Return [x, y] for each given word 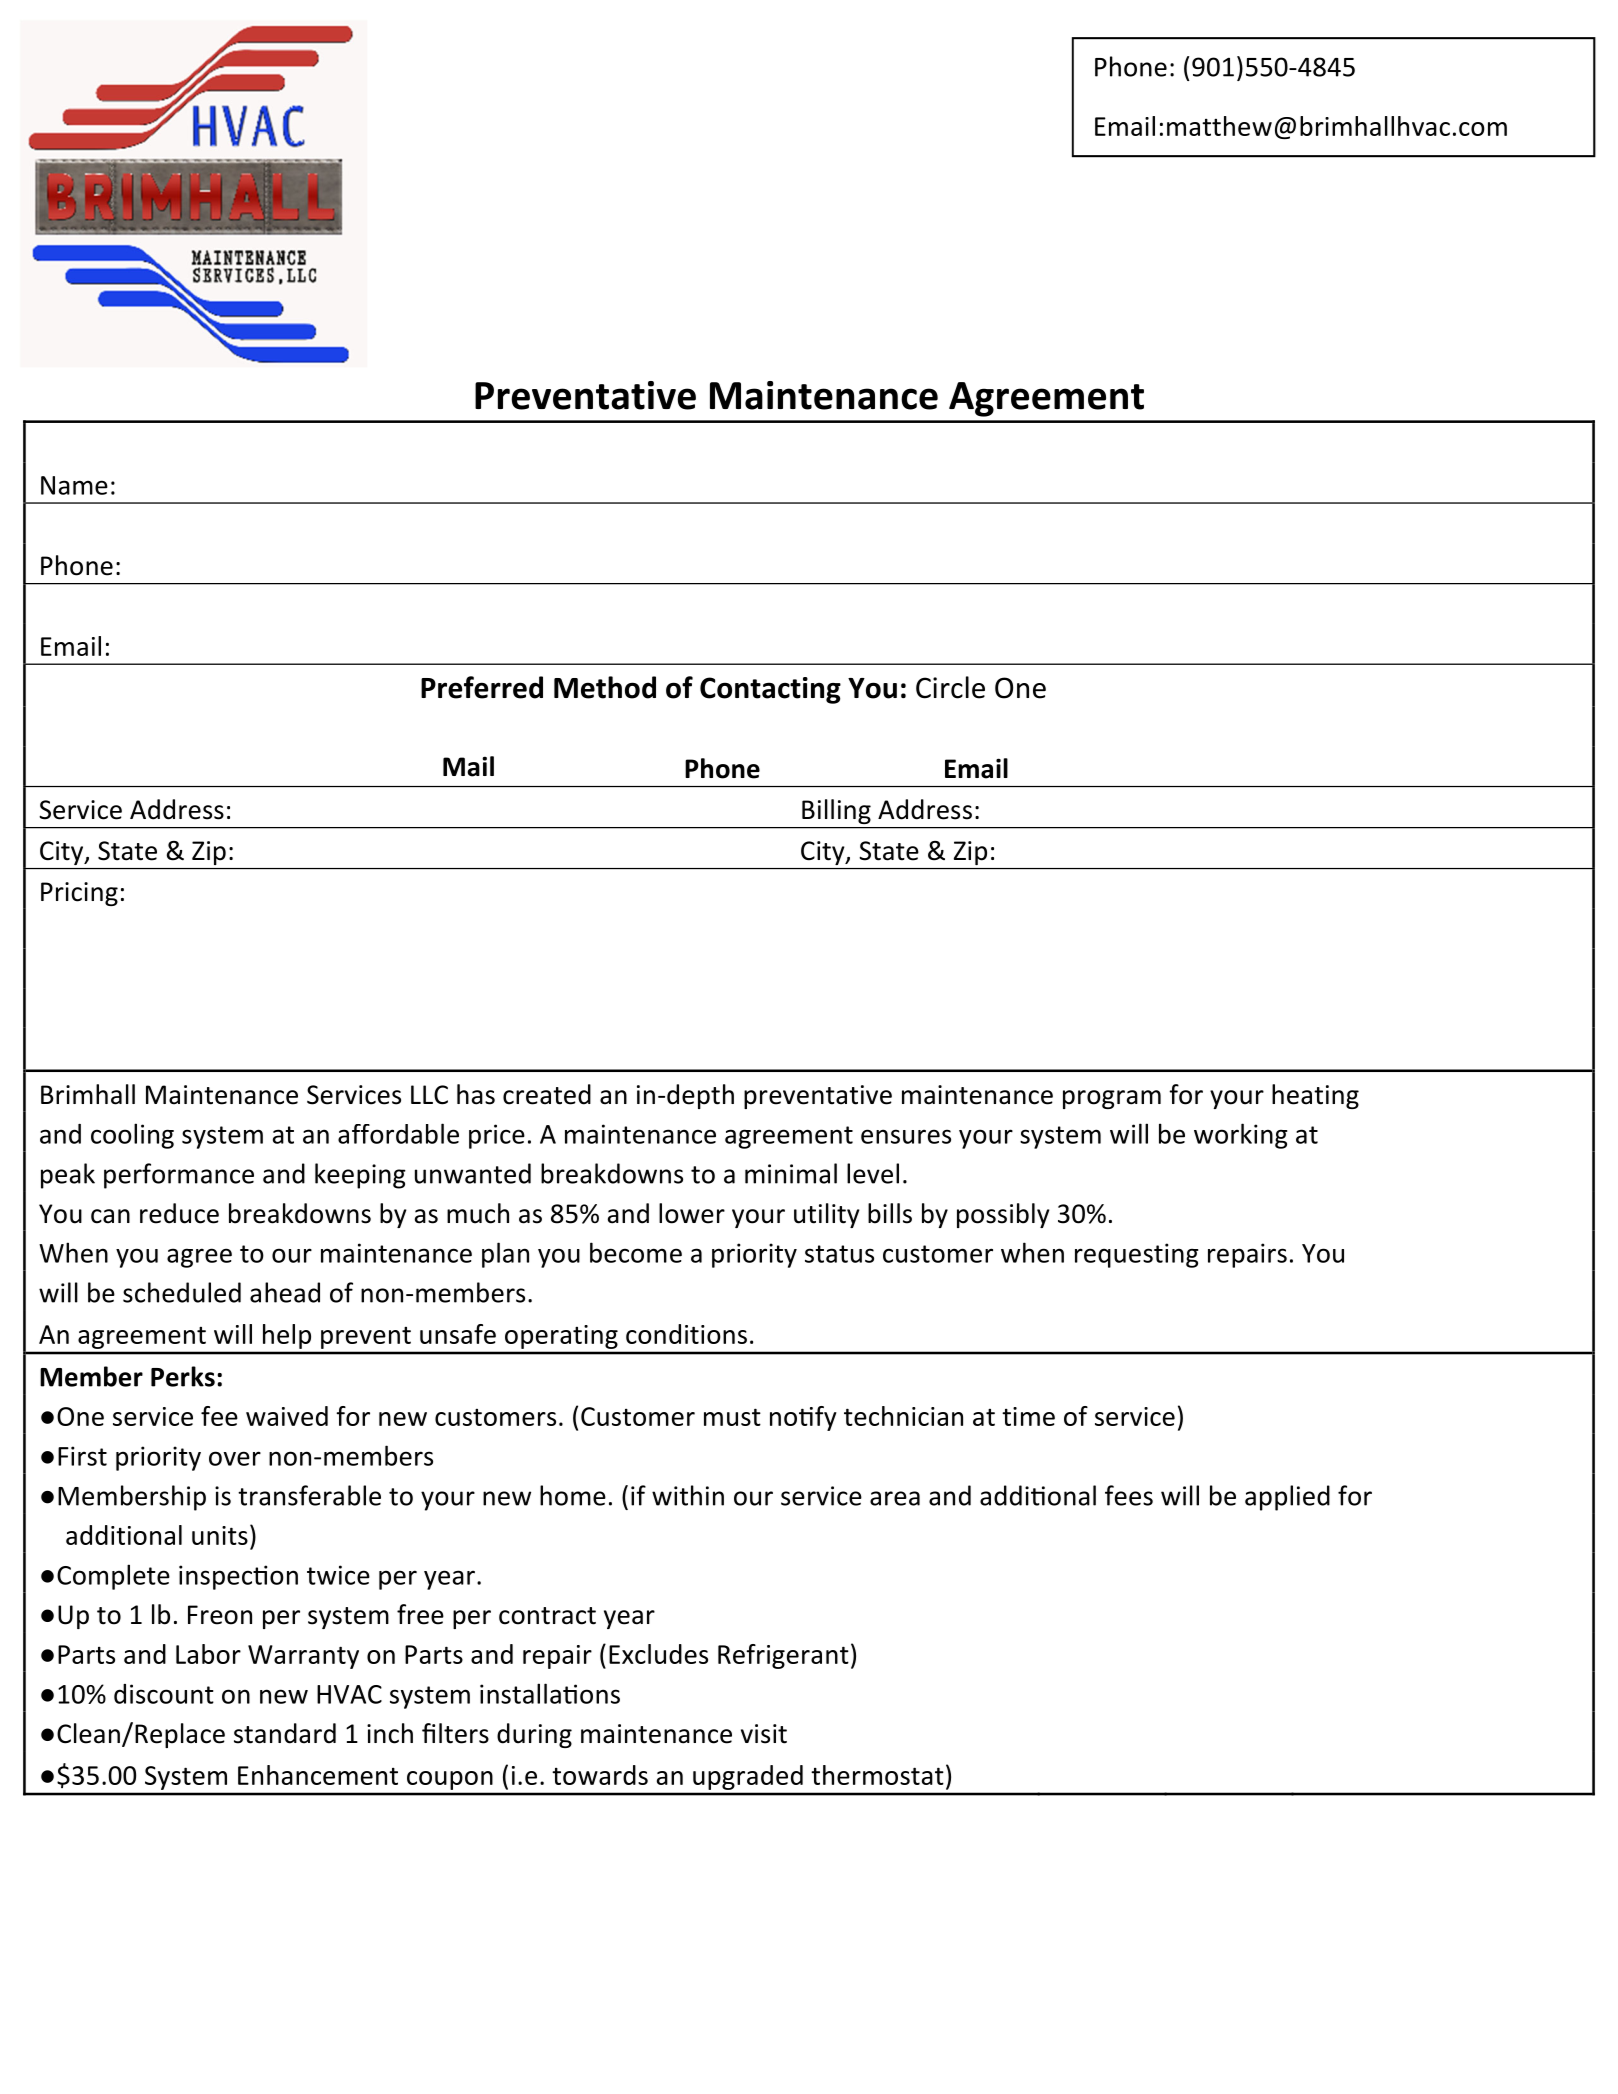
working [1240, 1136]
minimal [791, 1173]
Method [605, 687]
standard [285, 1733]
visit [764, 1734]
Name [74, 485]
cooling [132, 1136]
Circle [950, 687]
